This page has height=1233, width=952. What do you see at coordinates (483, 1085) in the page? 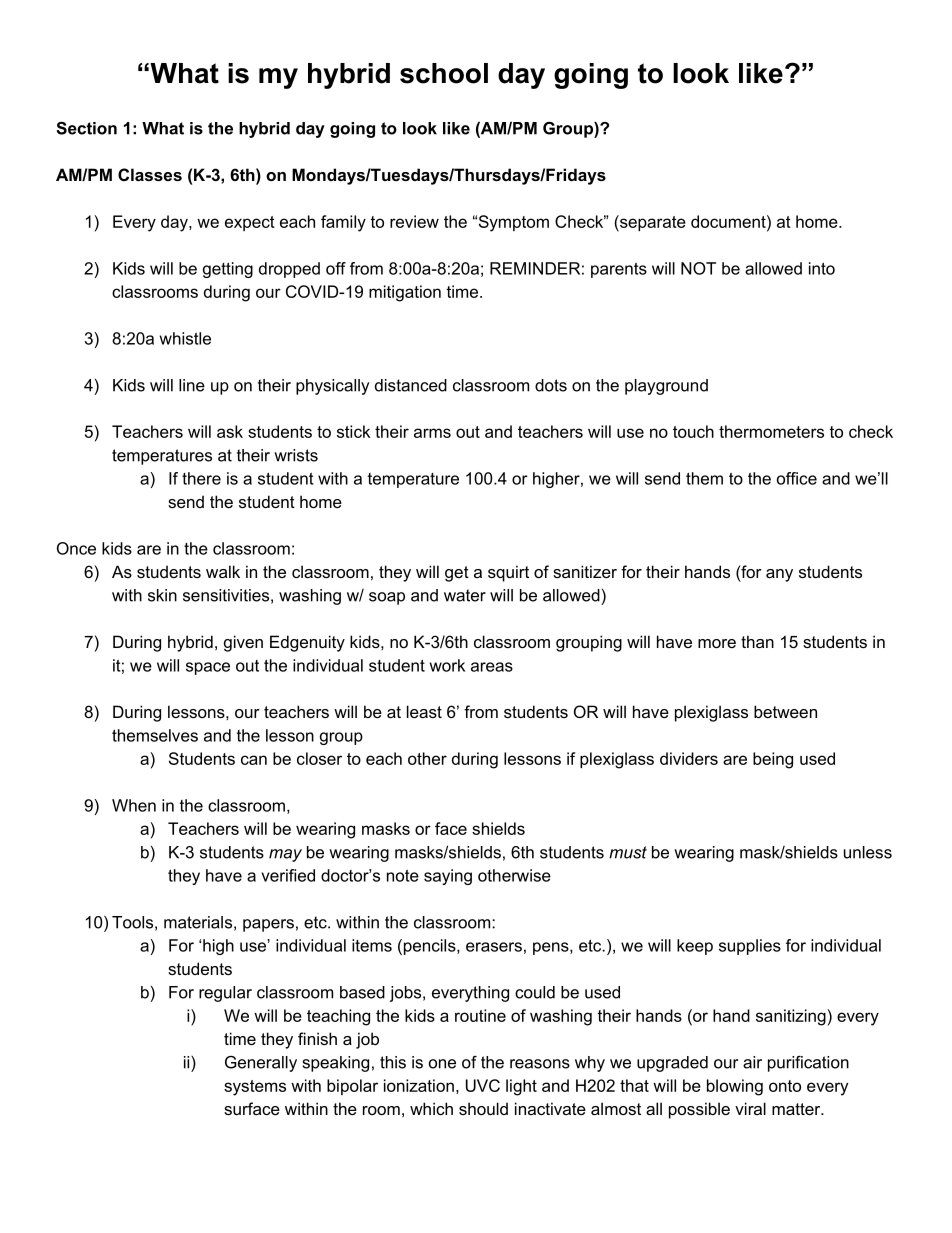
I see `UVC` at bounding box center [483, 1085].
